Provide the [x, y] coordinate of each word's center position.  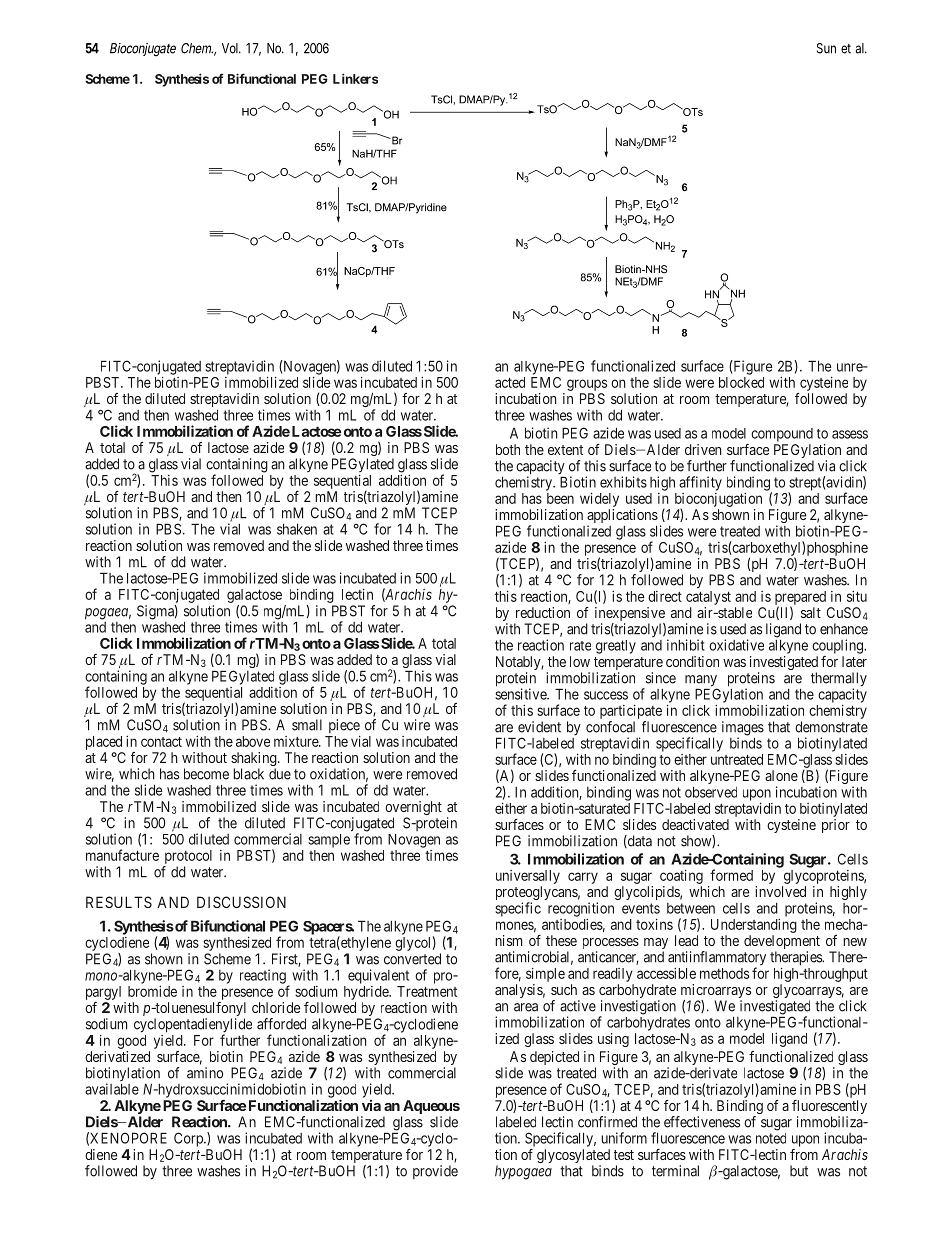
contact [161, 742]
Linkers [355, 78]
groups [587, 385]
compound [782, 435]
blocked [741, 382]
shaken [297, 529]
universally [528, 877]
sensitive [521, 694]
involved [780, 891]
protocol [188, 857]
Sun [826, 48]
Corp [189, 1139]
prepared [800, 599]
